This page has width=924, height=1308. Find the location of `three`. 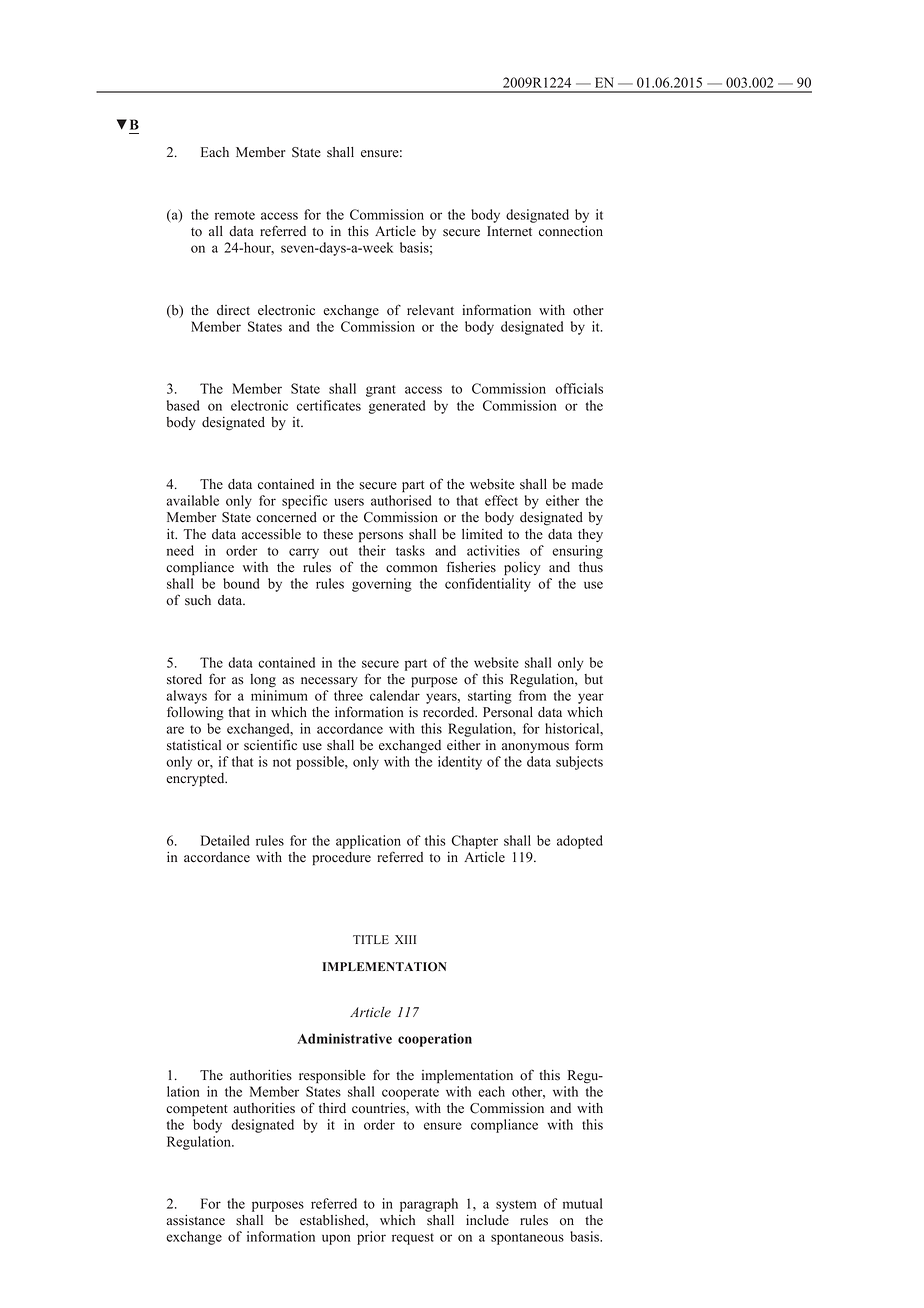

three is located at coordinates (348, 695).
